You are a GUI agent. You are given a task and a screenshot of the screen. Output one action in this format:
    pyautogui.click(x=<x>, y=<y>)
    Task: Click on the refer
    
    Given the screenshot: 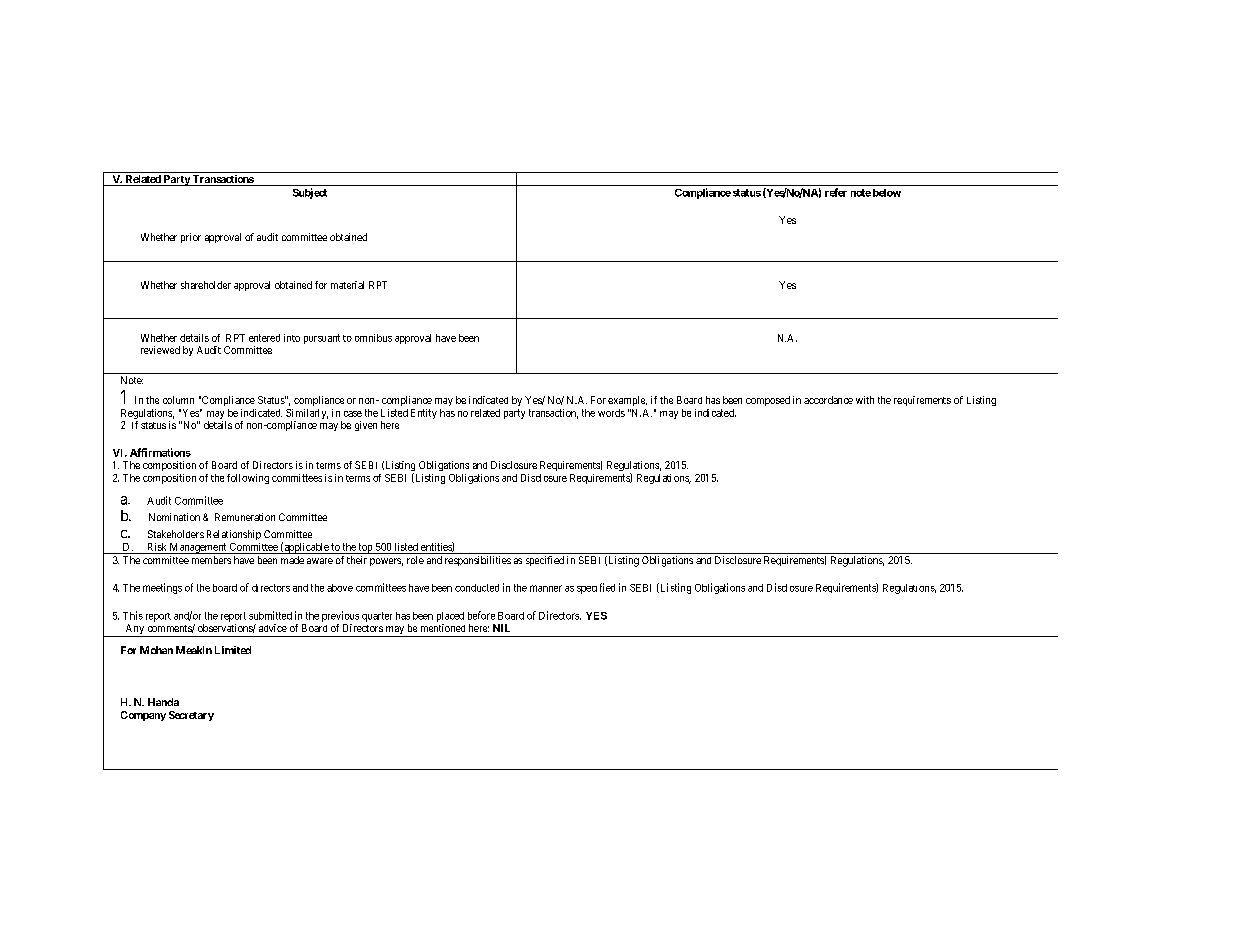 What is the action you would take?
    pyautogui.click(x=836, y=192)
